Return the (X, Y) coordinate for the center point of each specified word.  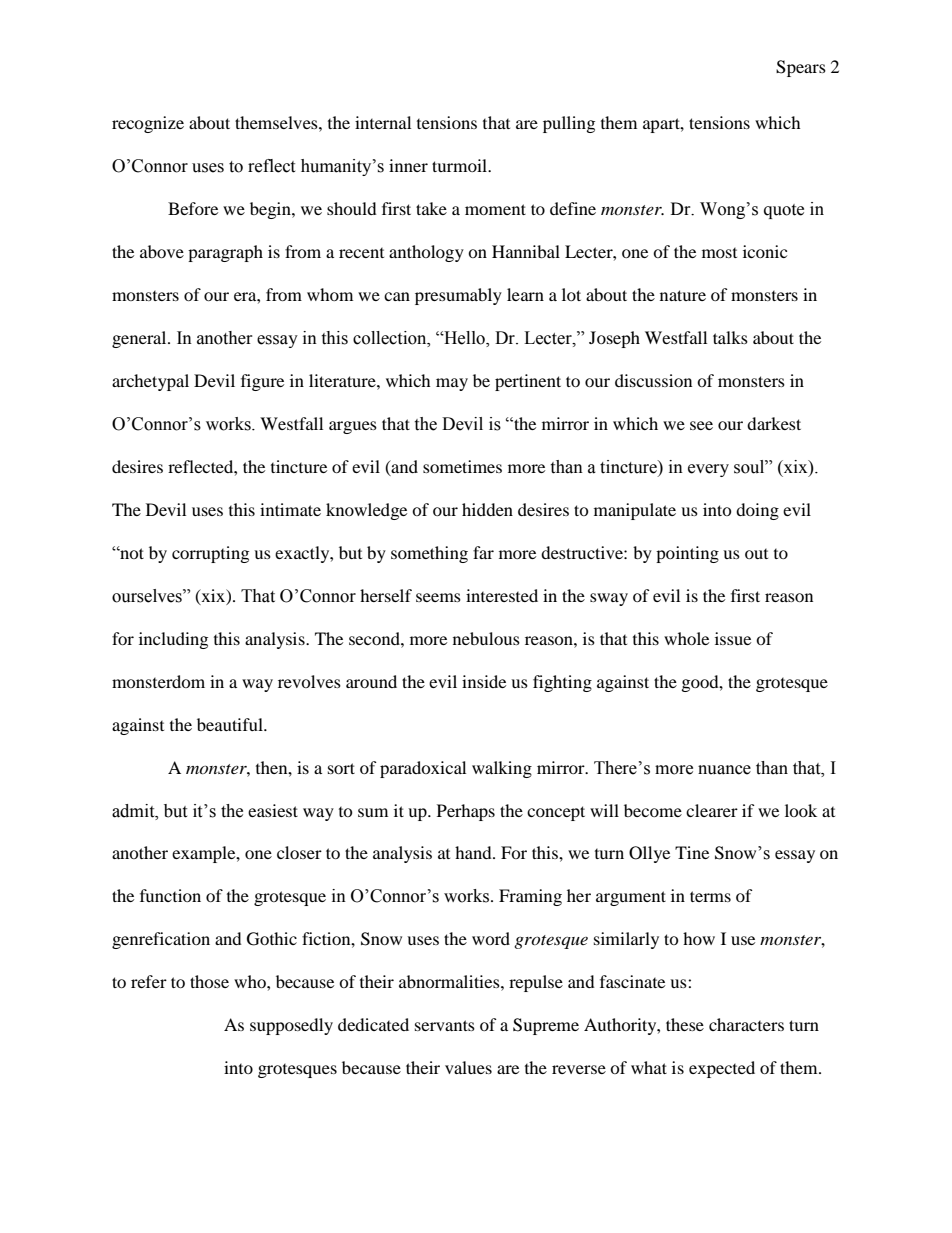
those (209, 981)
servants (445, 1025)
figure (262, 382)
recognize (148, 124)
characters (746, 1024)
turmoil (460, 165)
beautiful (231, 724)
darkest (774, 423)
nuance (724, 770)
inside (484, 681)
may (452, 384)
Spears (801, 68)
